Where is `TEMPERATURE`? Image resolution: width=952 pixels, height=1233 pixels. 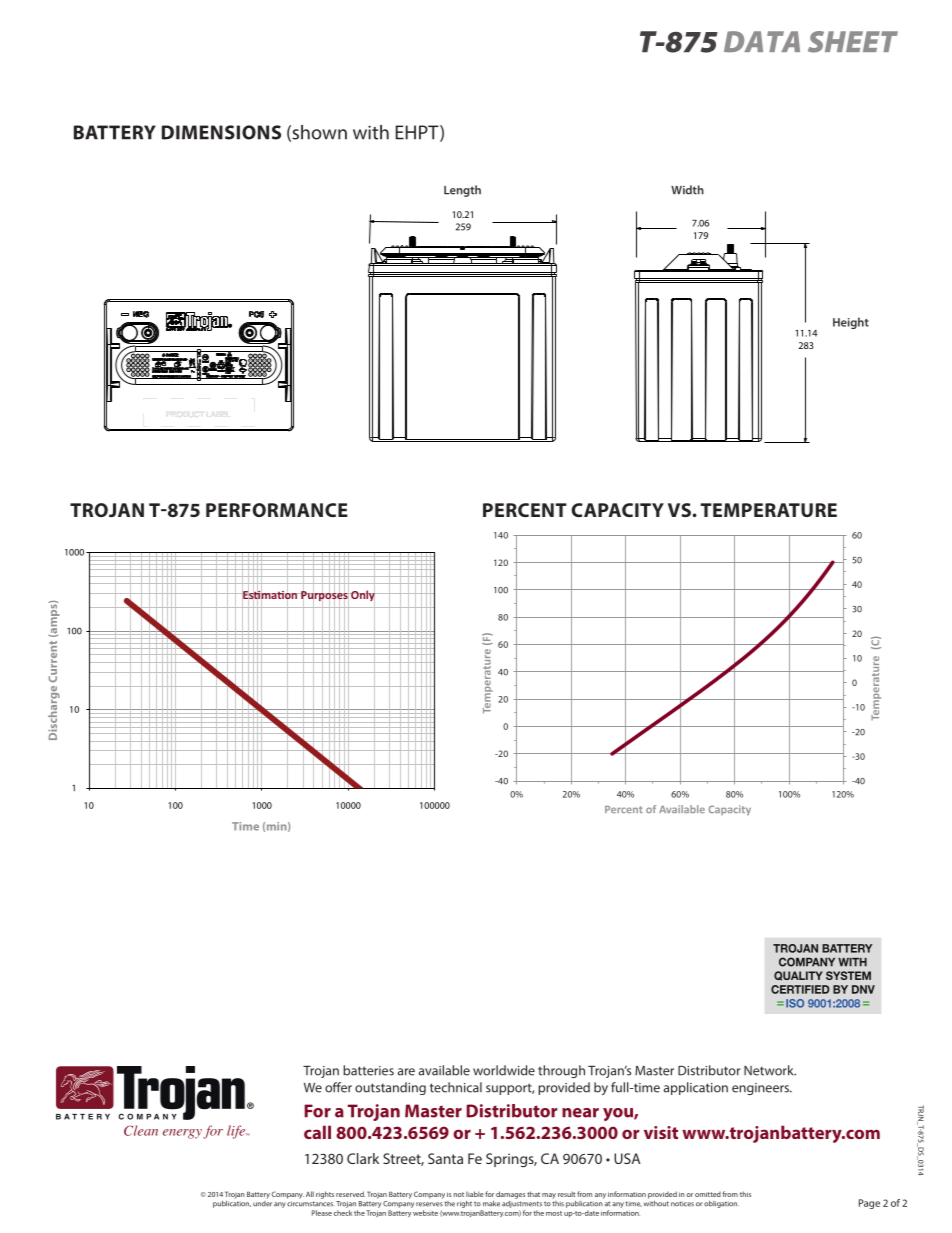 TEMPERATURE is located at coordinates (769, 510).
